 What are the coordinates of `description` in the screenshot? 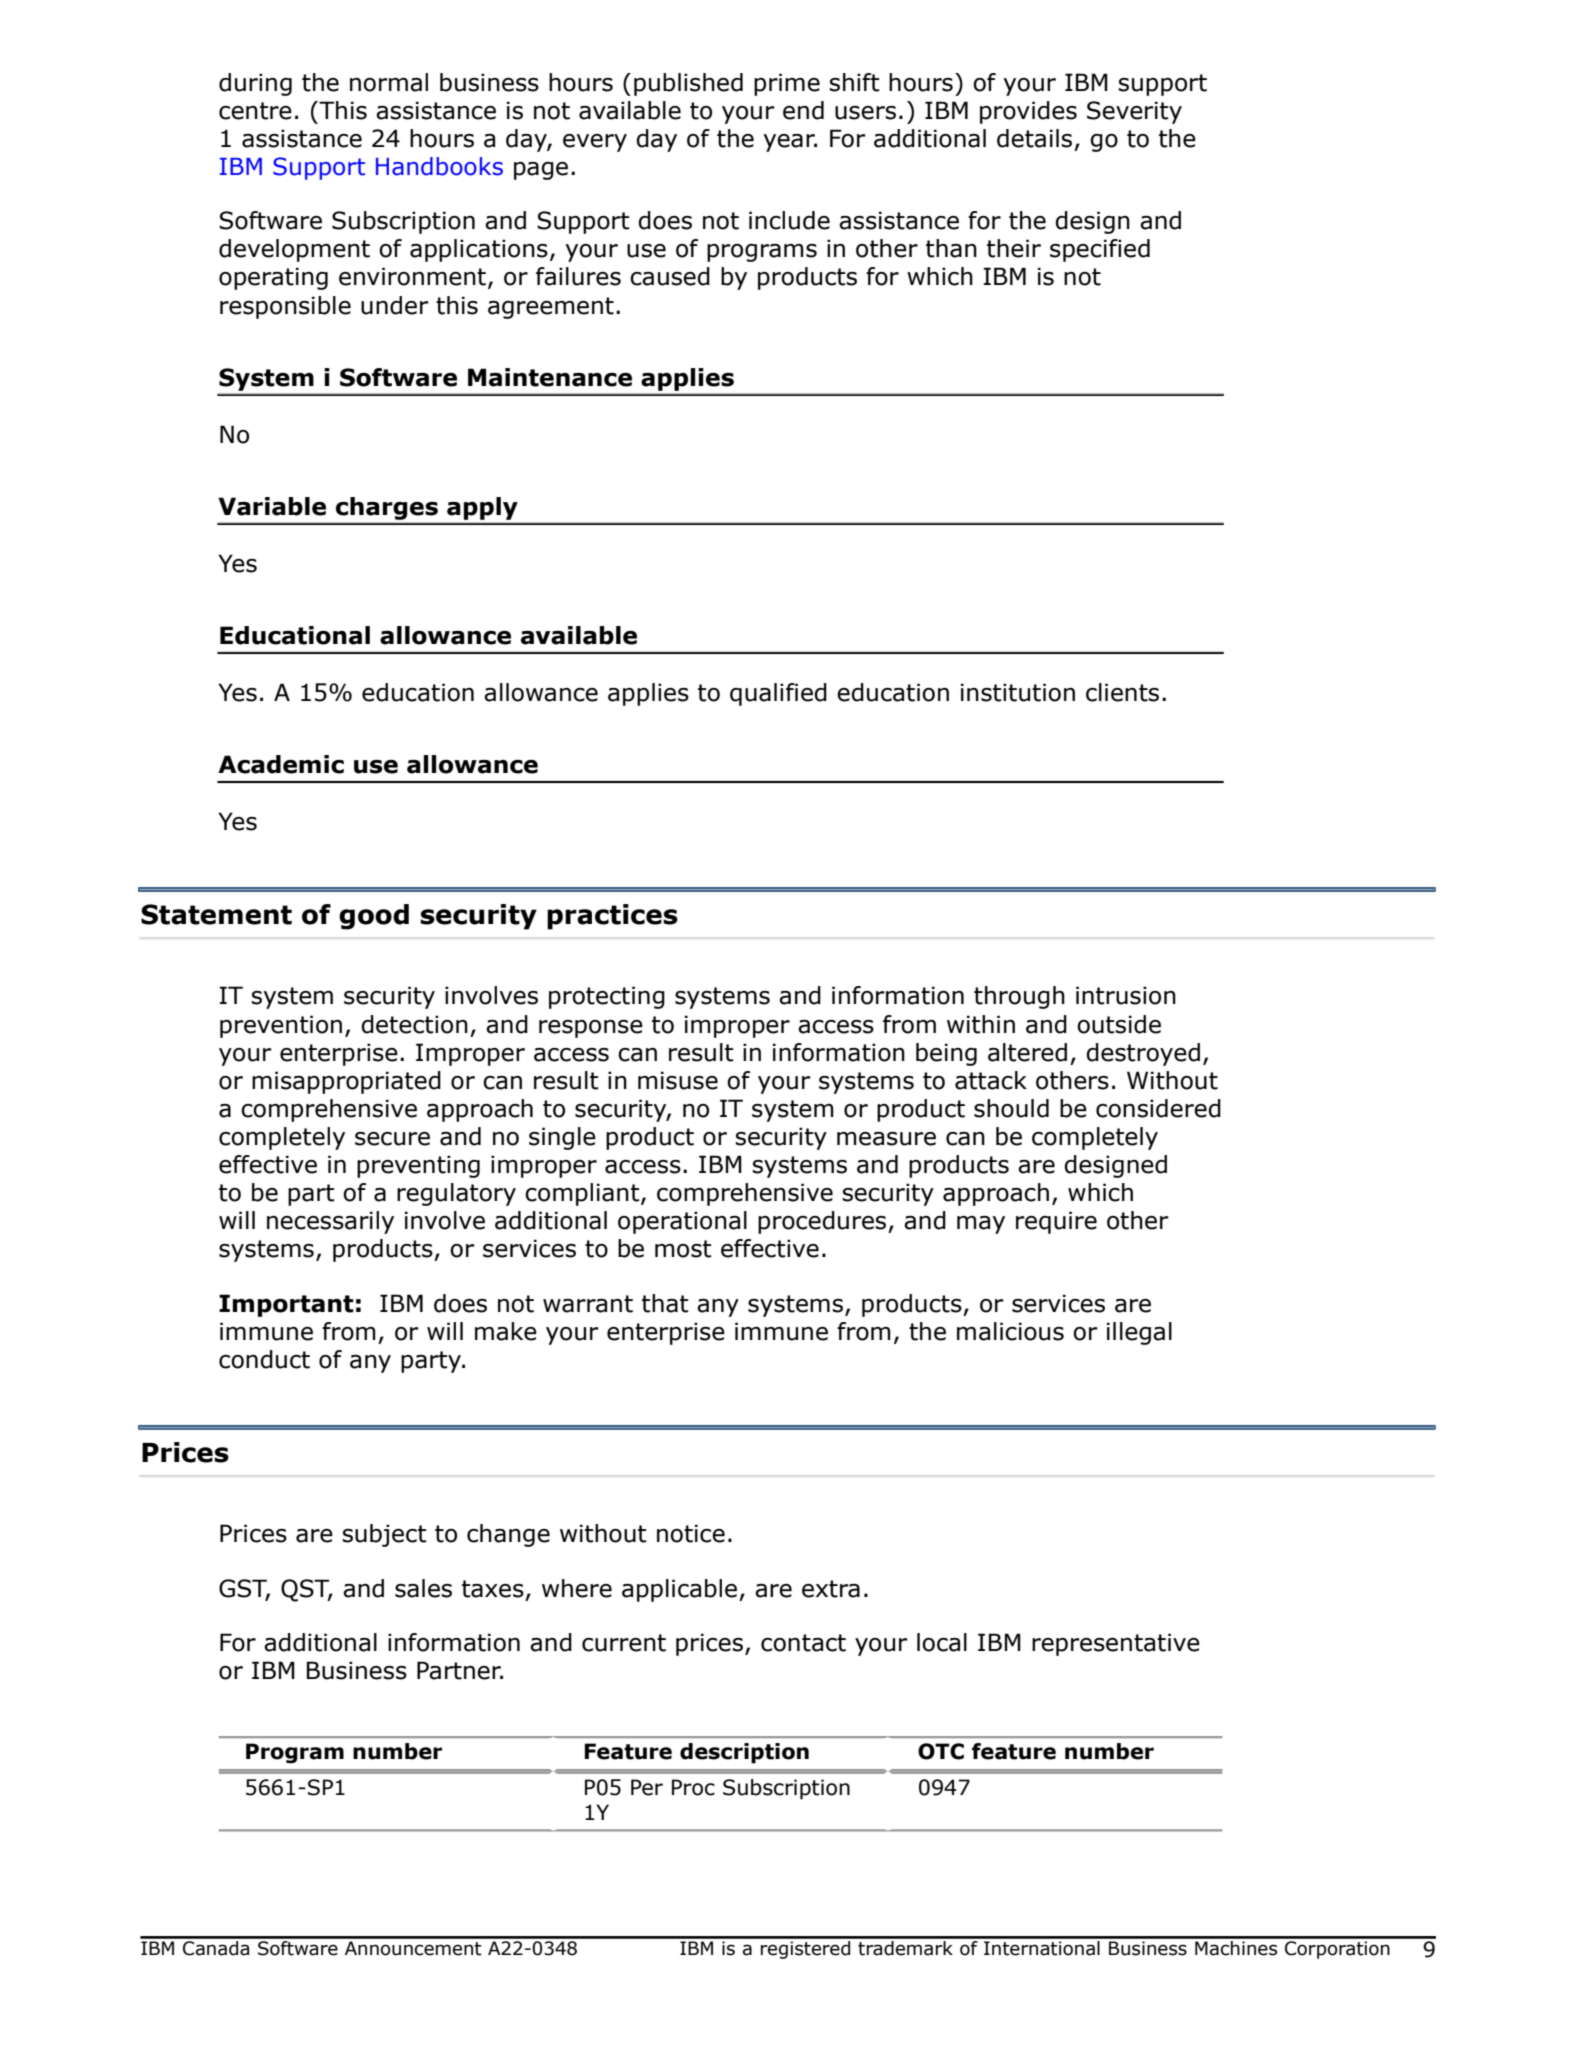 It's located at (744, 1753).
